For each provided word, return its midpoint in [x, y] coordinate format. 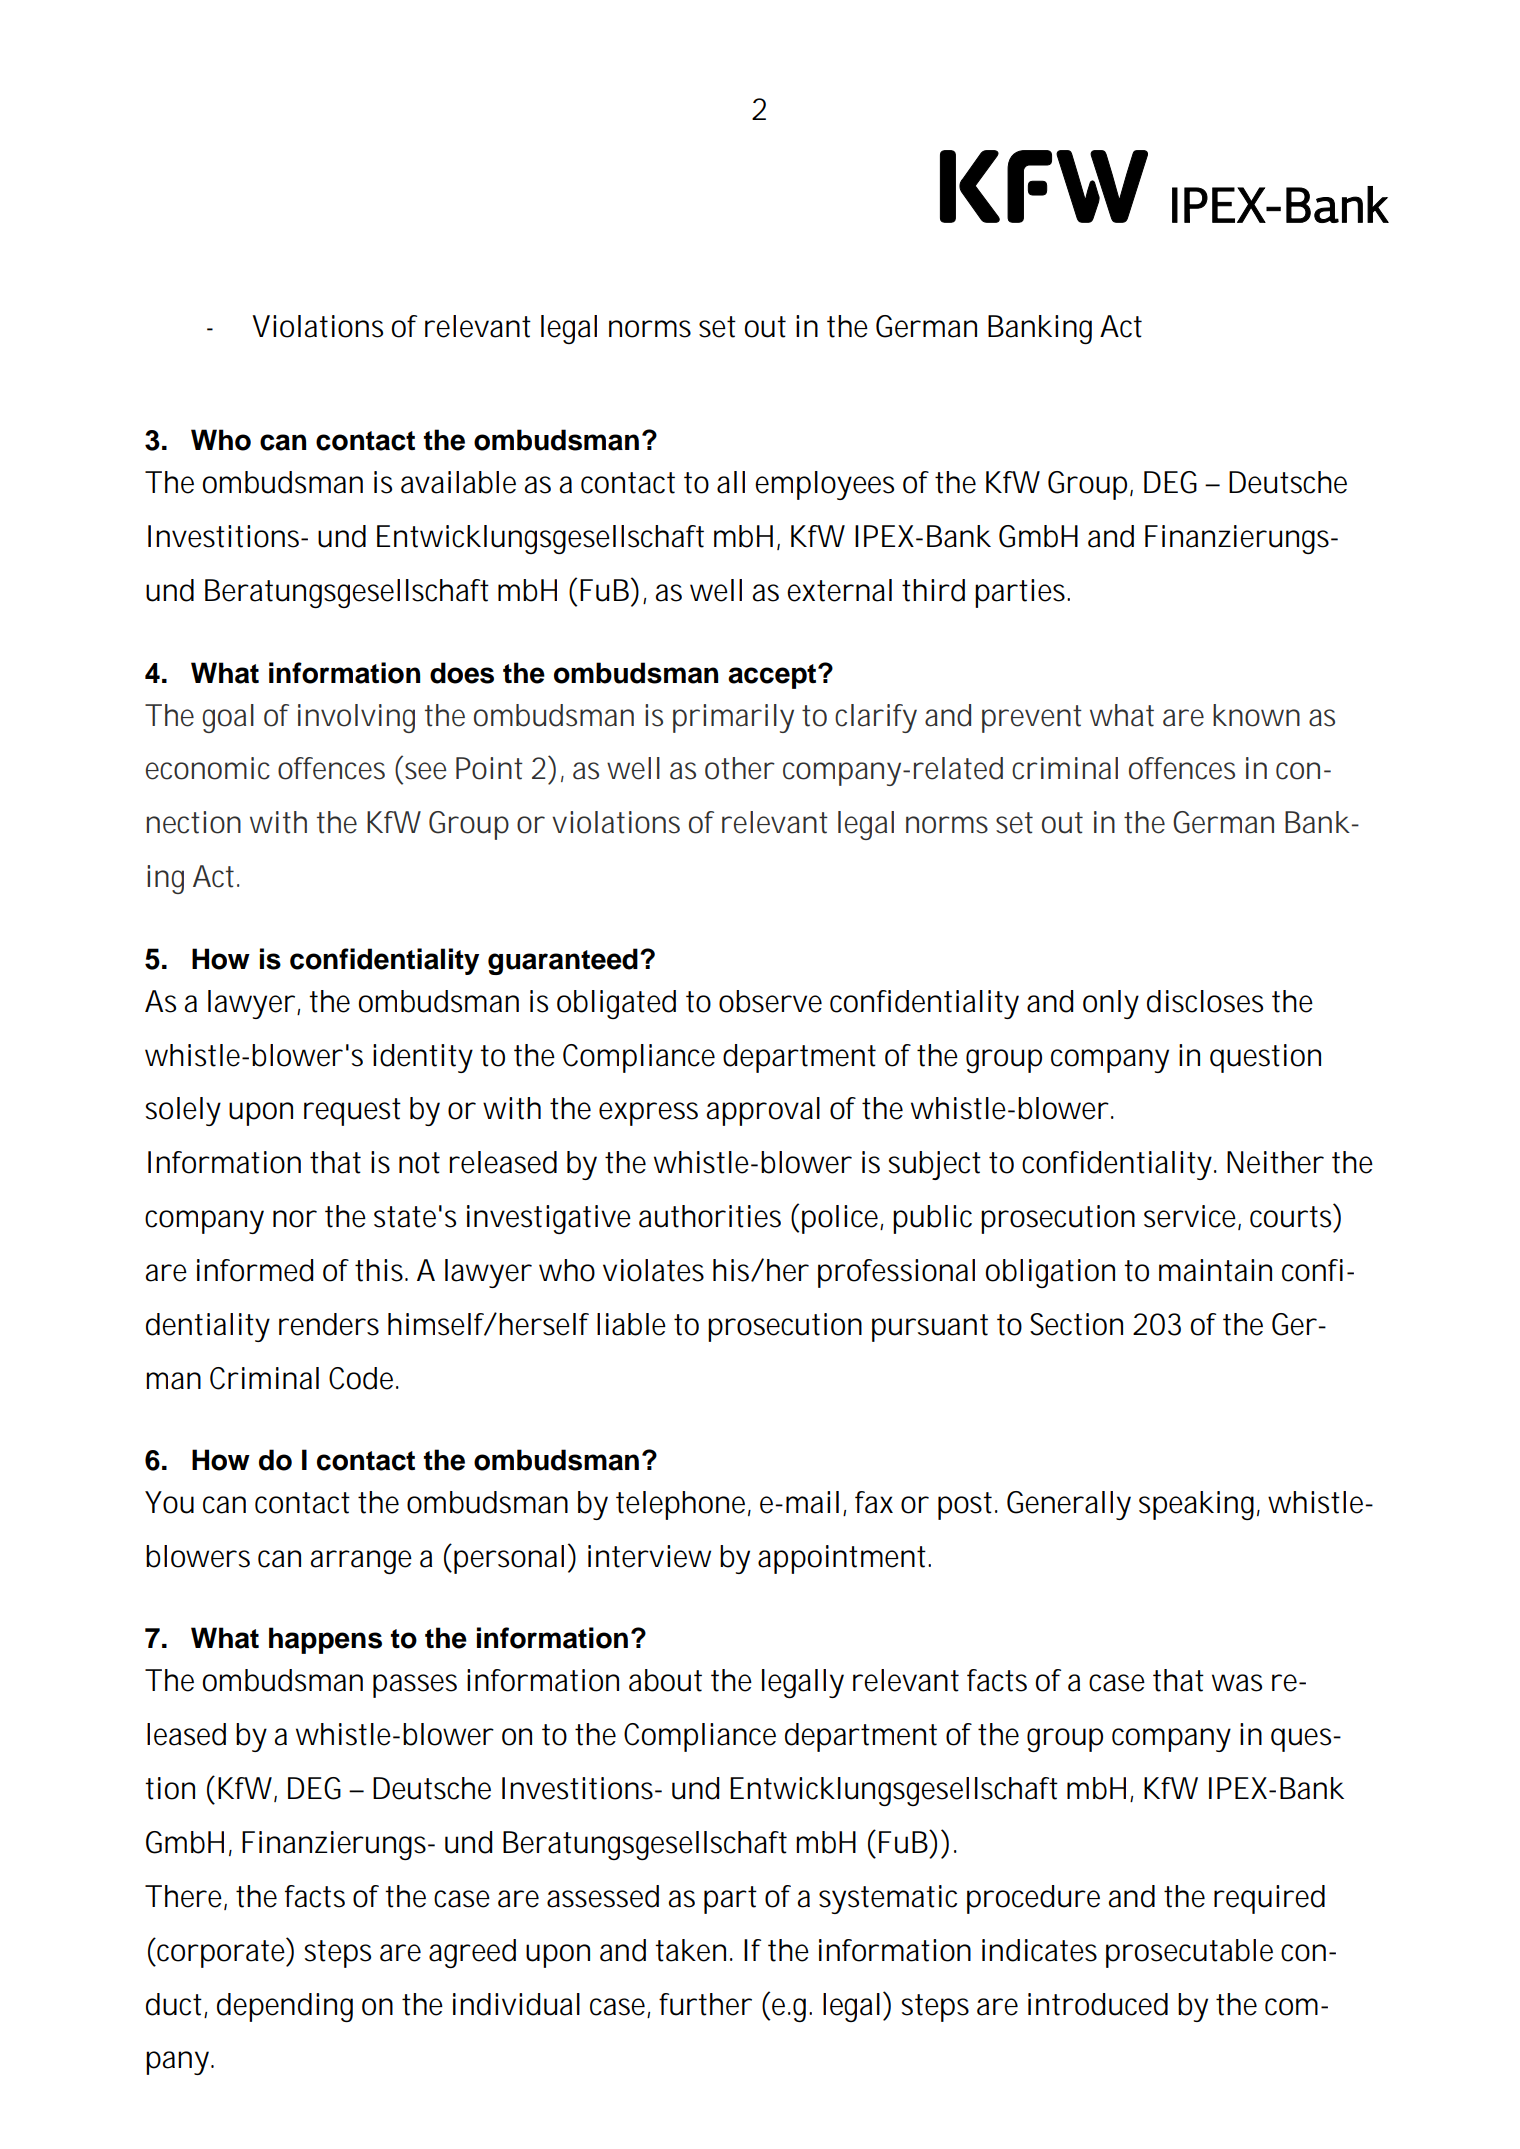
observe [770, 1001]
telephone [683, 1505]
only [1111, 1004]
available [458, 482]
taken [693, 1950]
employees [824, 485]
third [933, 590]
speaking [1199, 1505]
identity [423, 1058]
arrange [361, 1562]
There [186, 1897]
